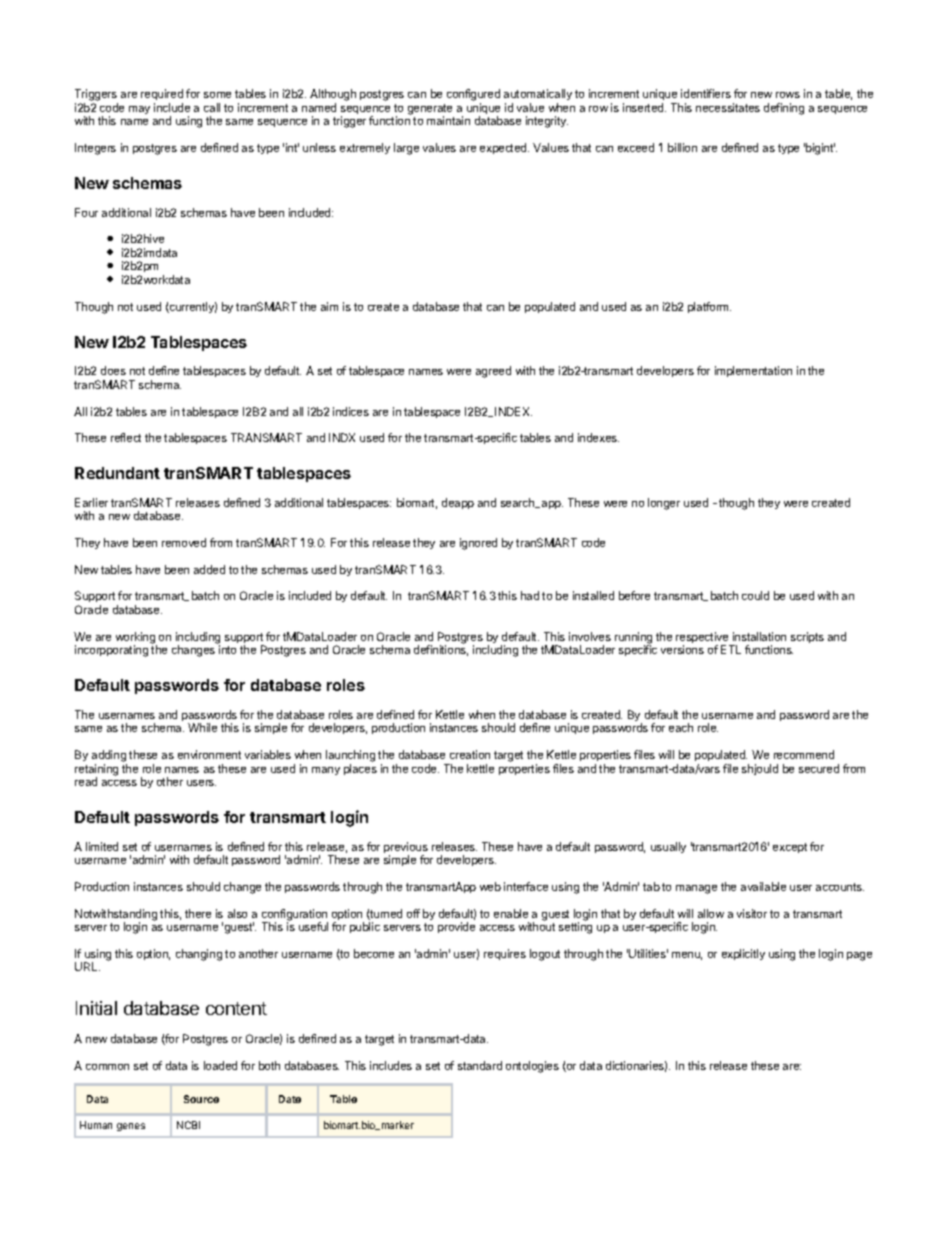 This screenshot has height=1233, width=952. What do you see at coordinates (139, 110) in the screenshot?
I see `may` at bounding box center [139, 110].
